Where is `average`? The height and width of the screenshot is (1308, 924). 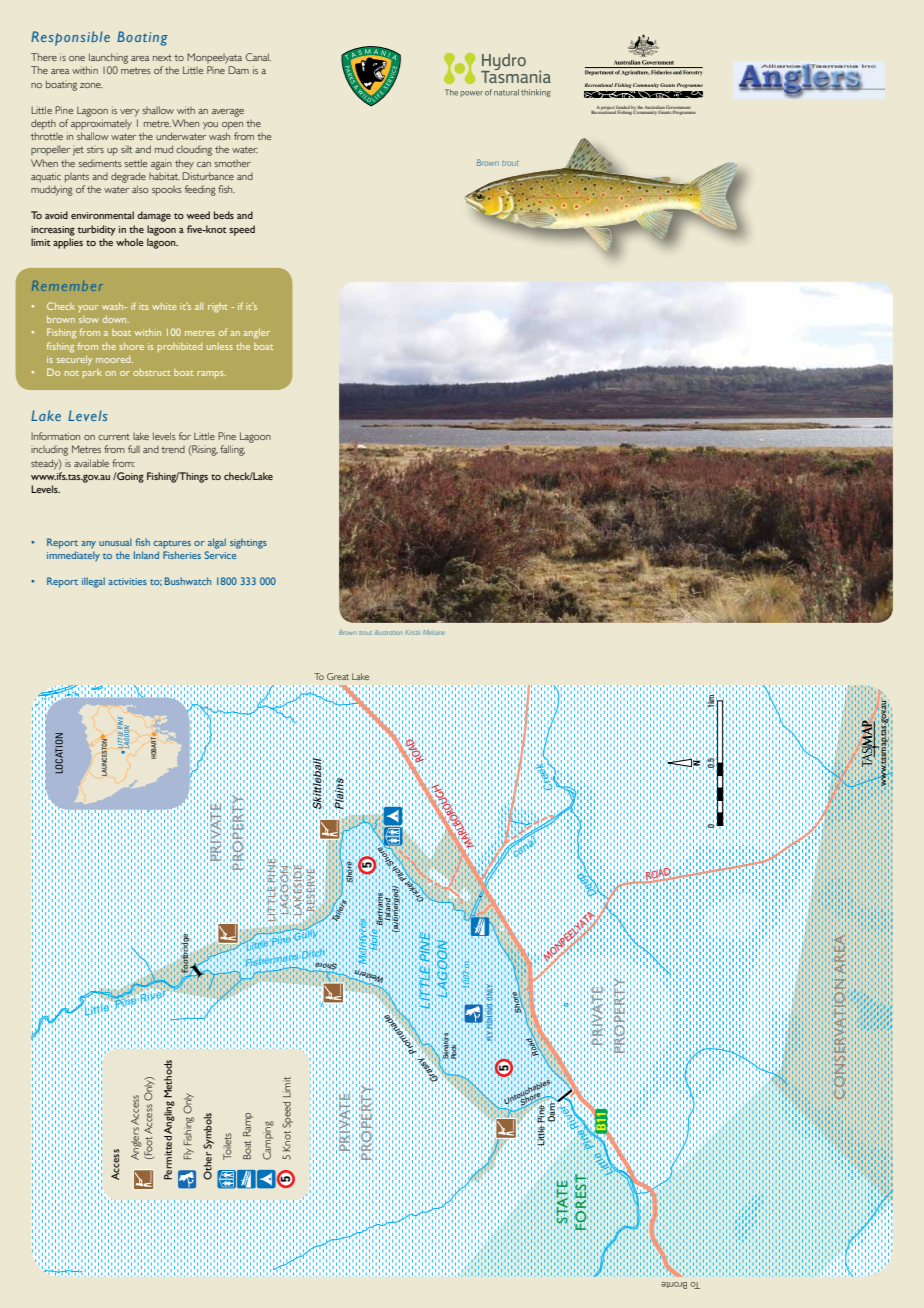
average is located at coordinates (228, 113).
